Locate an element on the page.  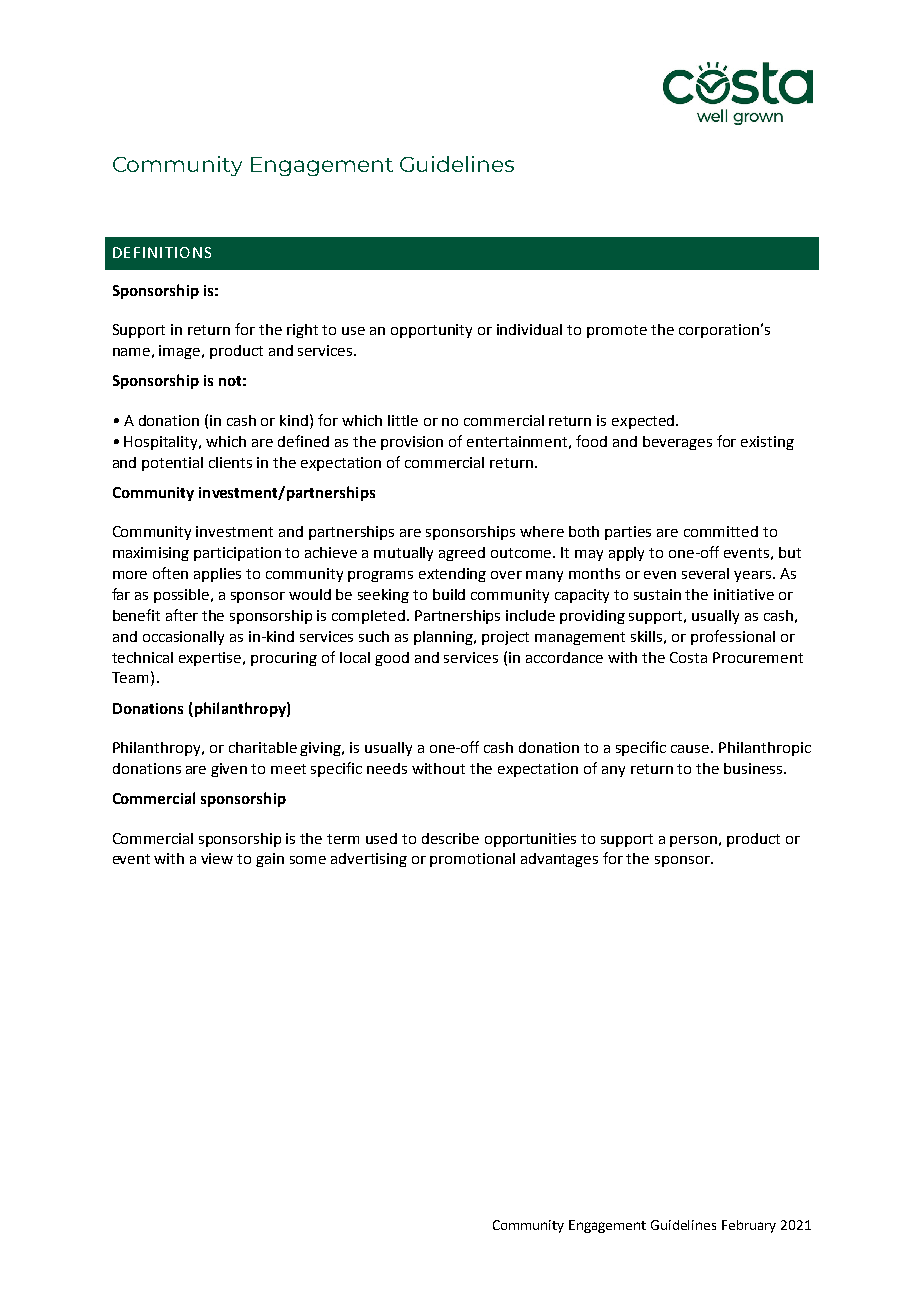
several is located at coordinates (705, 573).
